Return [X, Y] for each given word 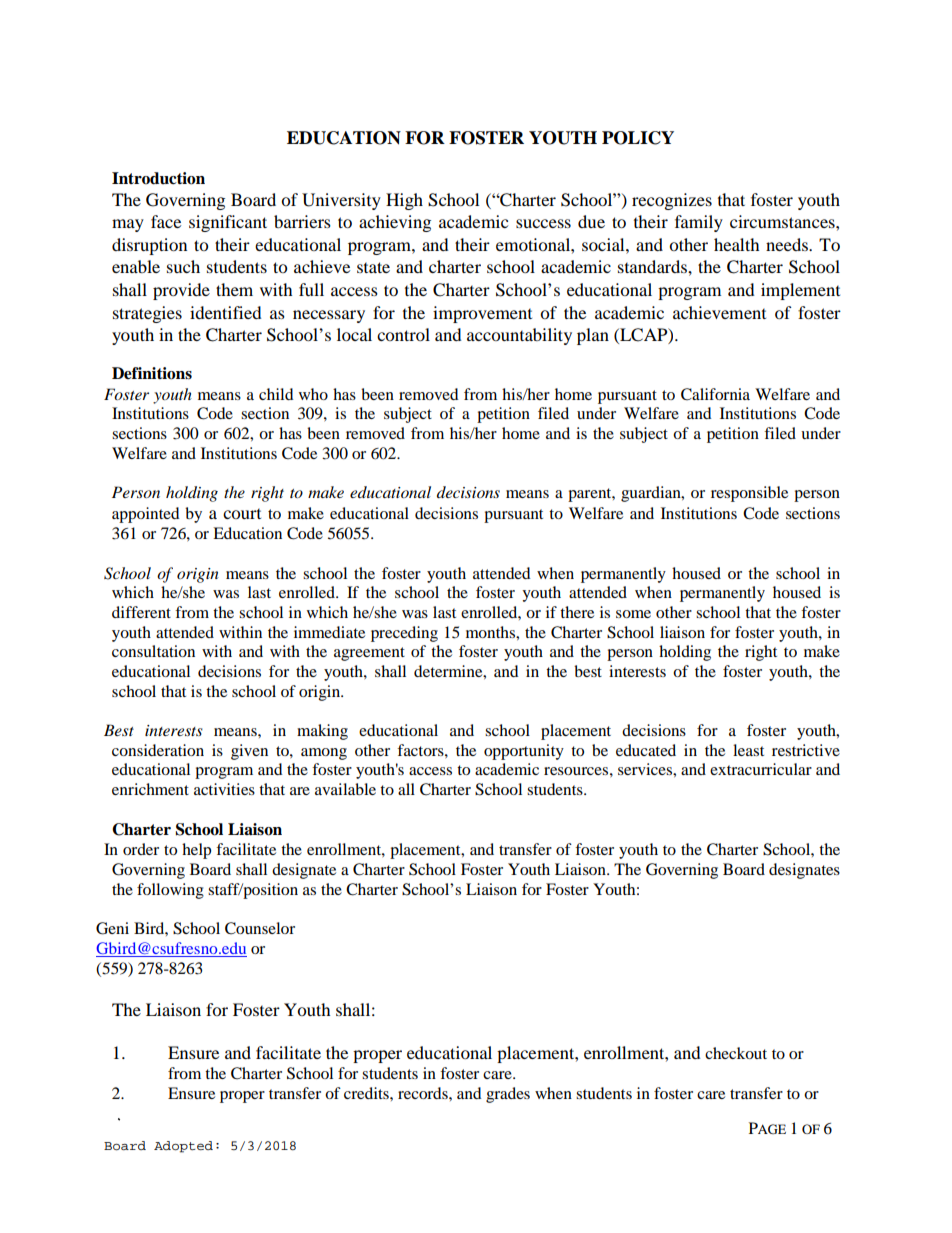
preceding [404, 634]
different [141, 612]
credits [367, 1093]
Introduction [158, 178]
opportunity [524, 752]
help [196, 851]
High [404, 201]
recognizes [672, 201]
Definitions [152, 373]
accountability [519, 336]
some [633, 614]
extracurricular [761, 769]
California [715, 394]
